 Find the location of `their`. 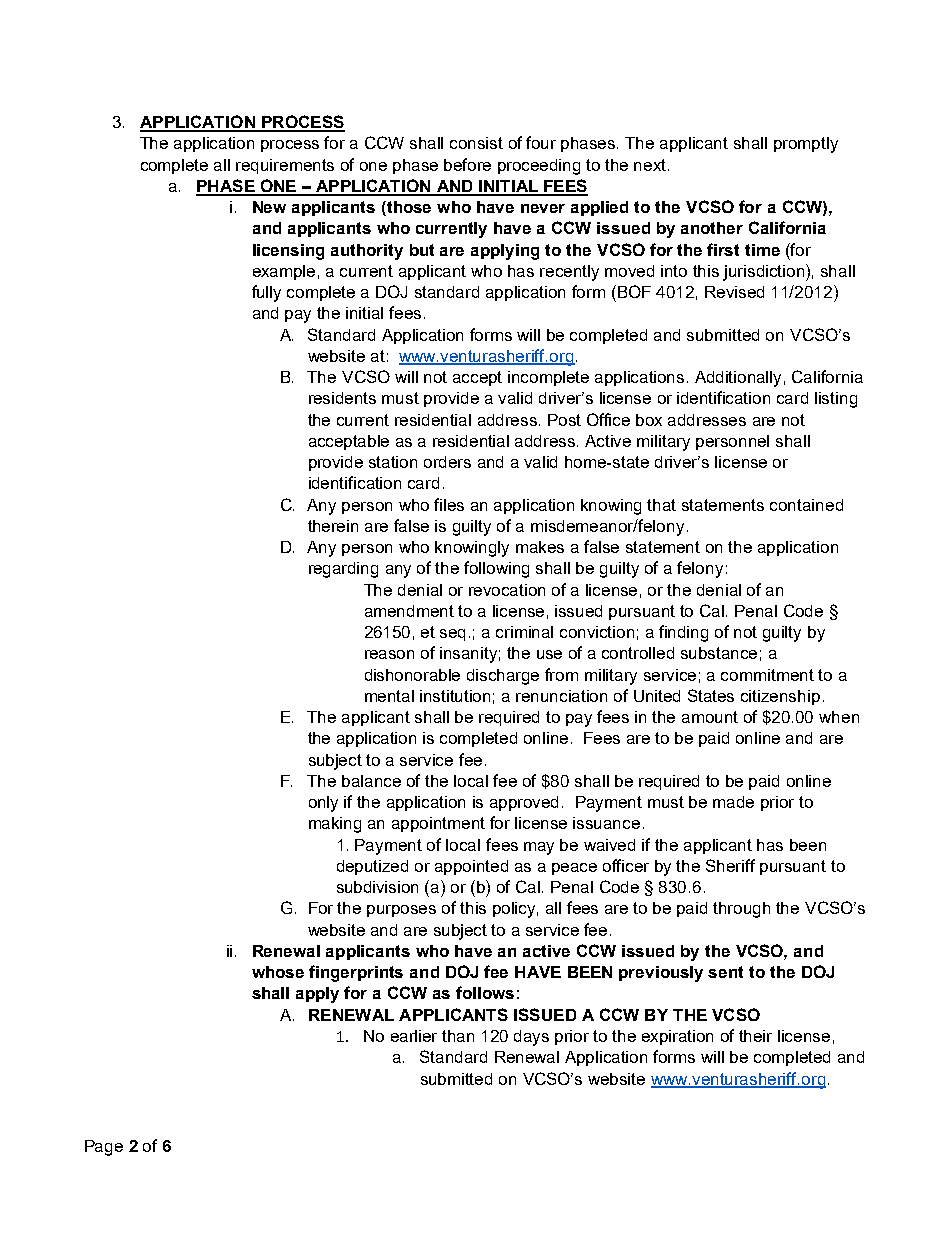

their is located at coordinates (755, 1036).
